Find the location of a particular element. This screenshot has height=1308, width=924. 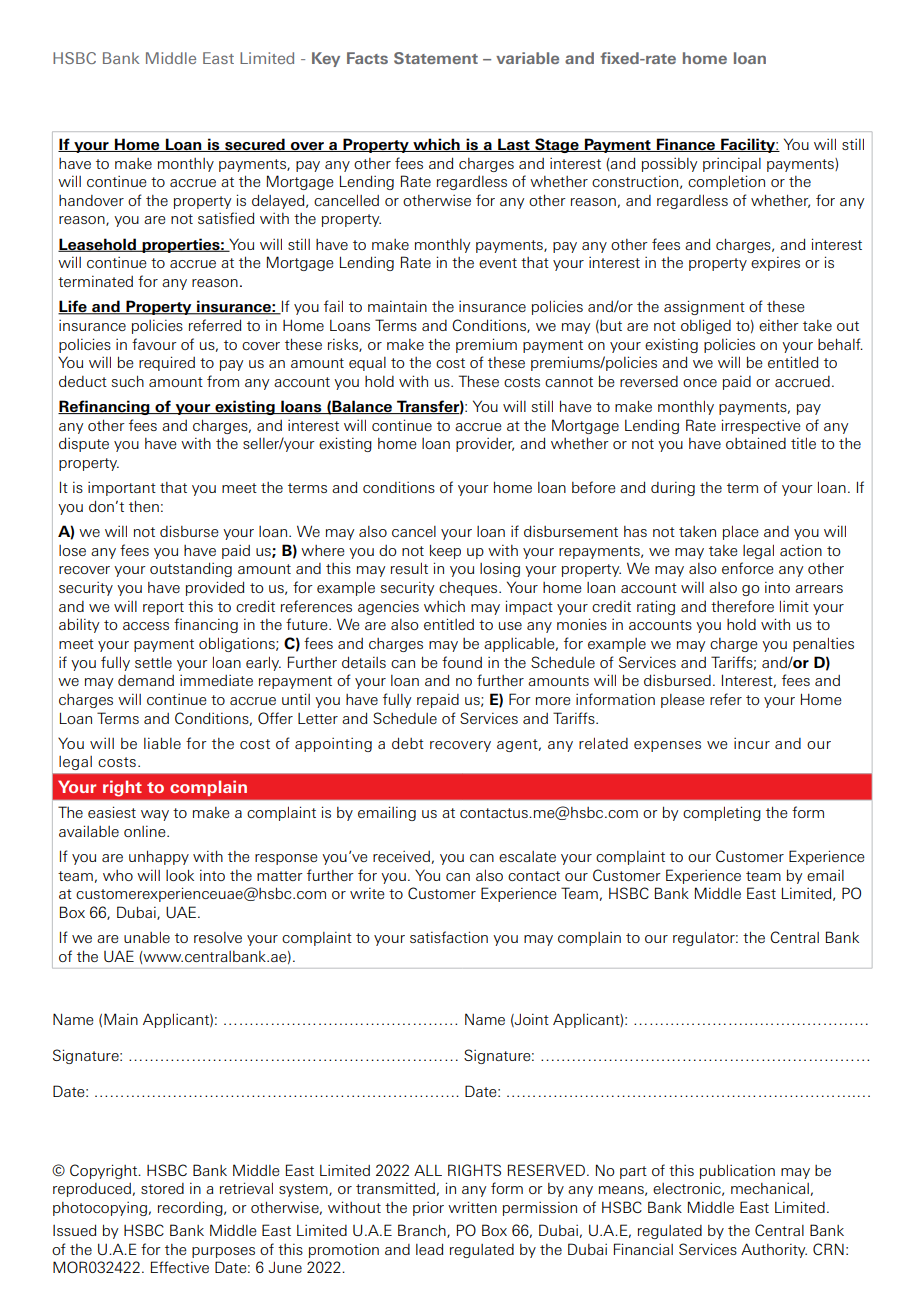

Branch is located at coordinates (423, 1231).
